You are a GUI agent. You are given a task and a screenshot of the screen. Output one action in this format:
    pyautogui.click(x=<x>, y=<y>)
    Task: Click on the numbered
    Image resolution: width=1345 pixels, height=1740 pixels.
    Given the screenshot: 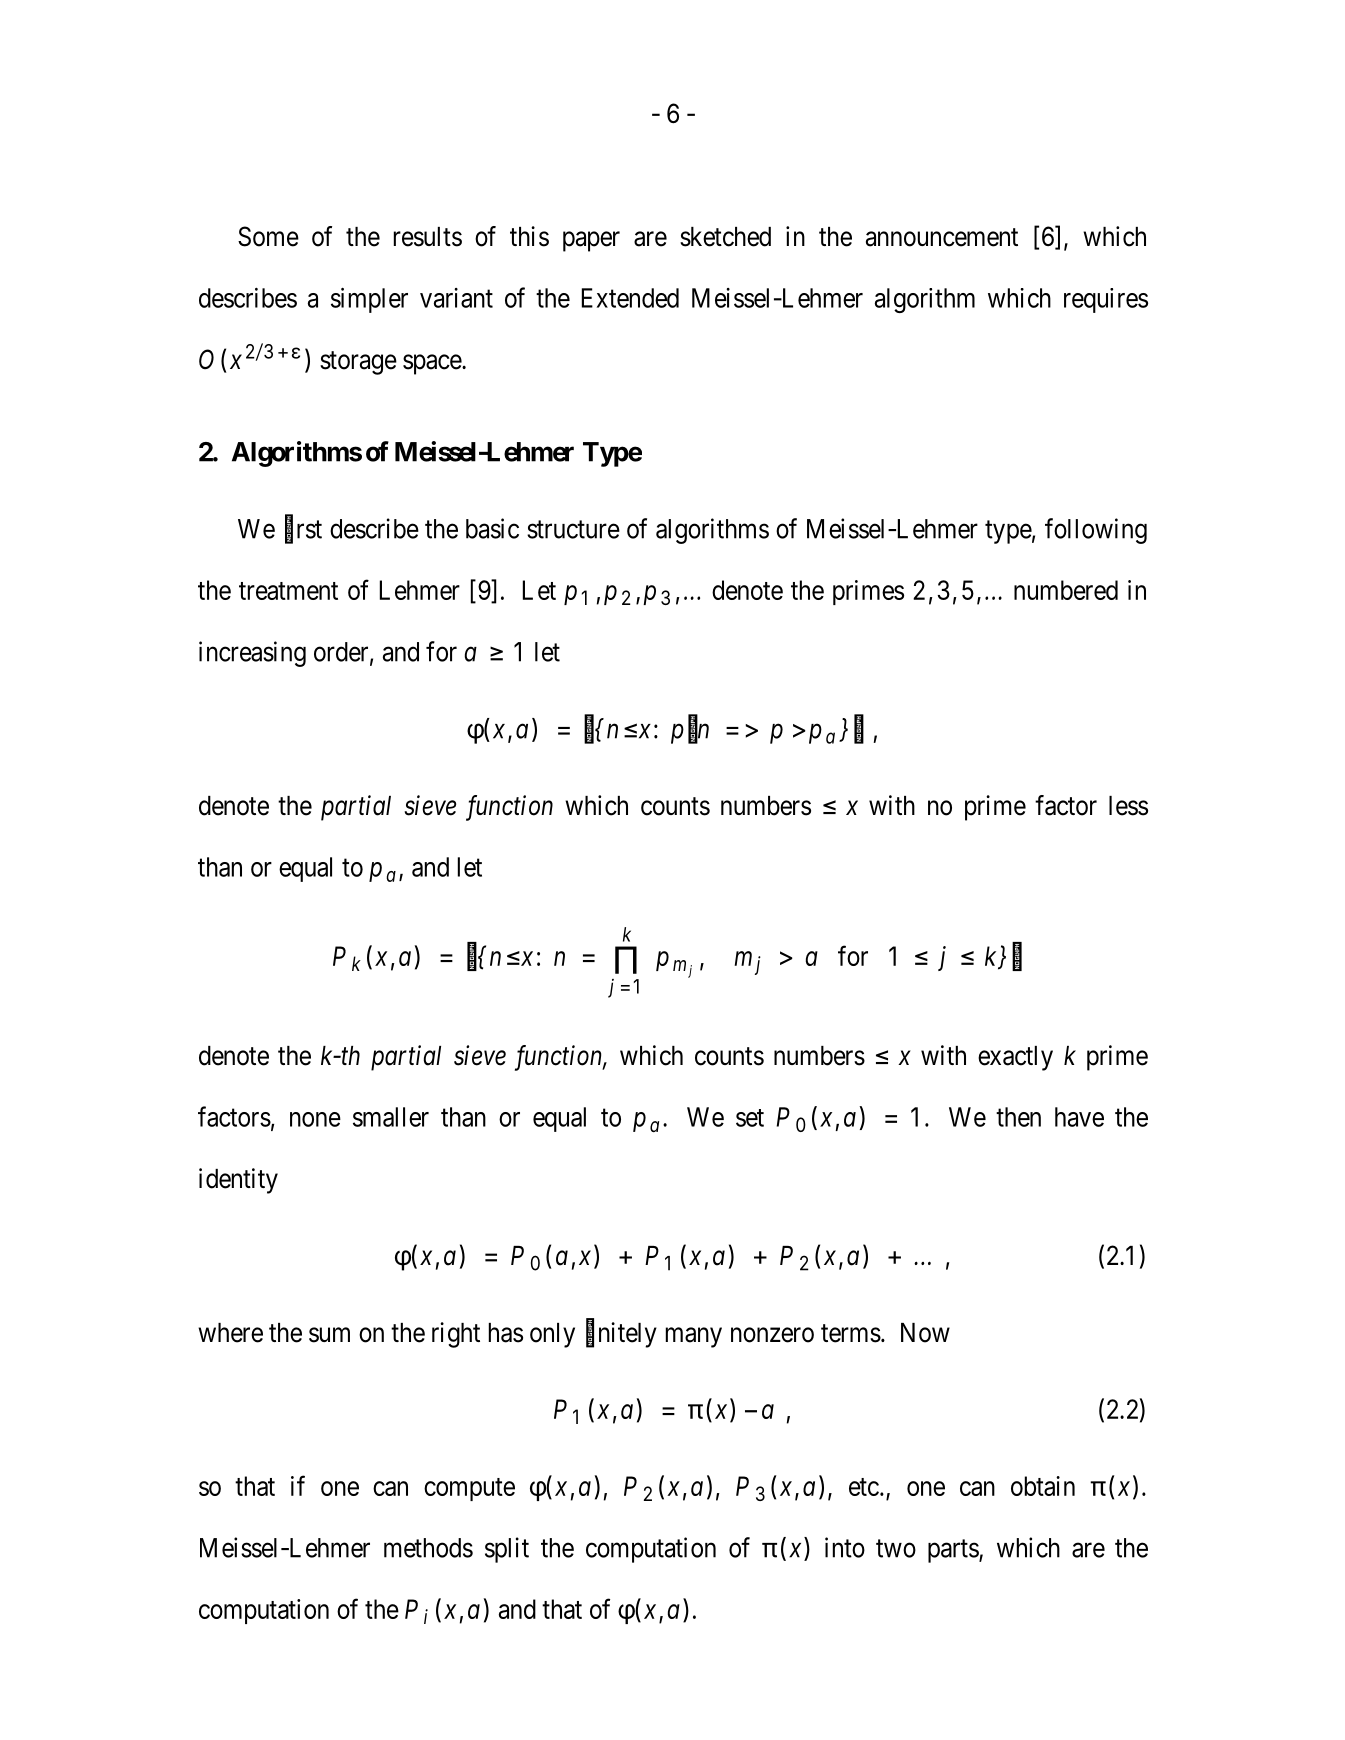 What is the action you would take?
    pyautogui.click(x=1066, y=590)
